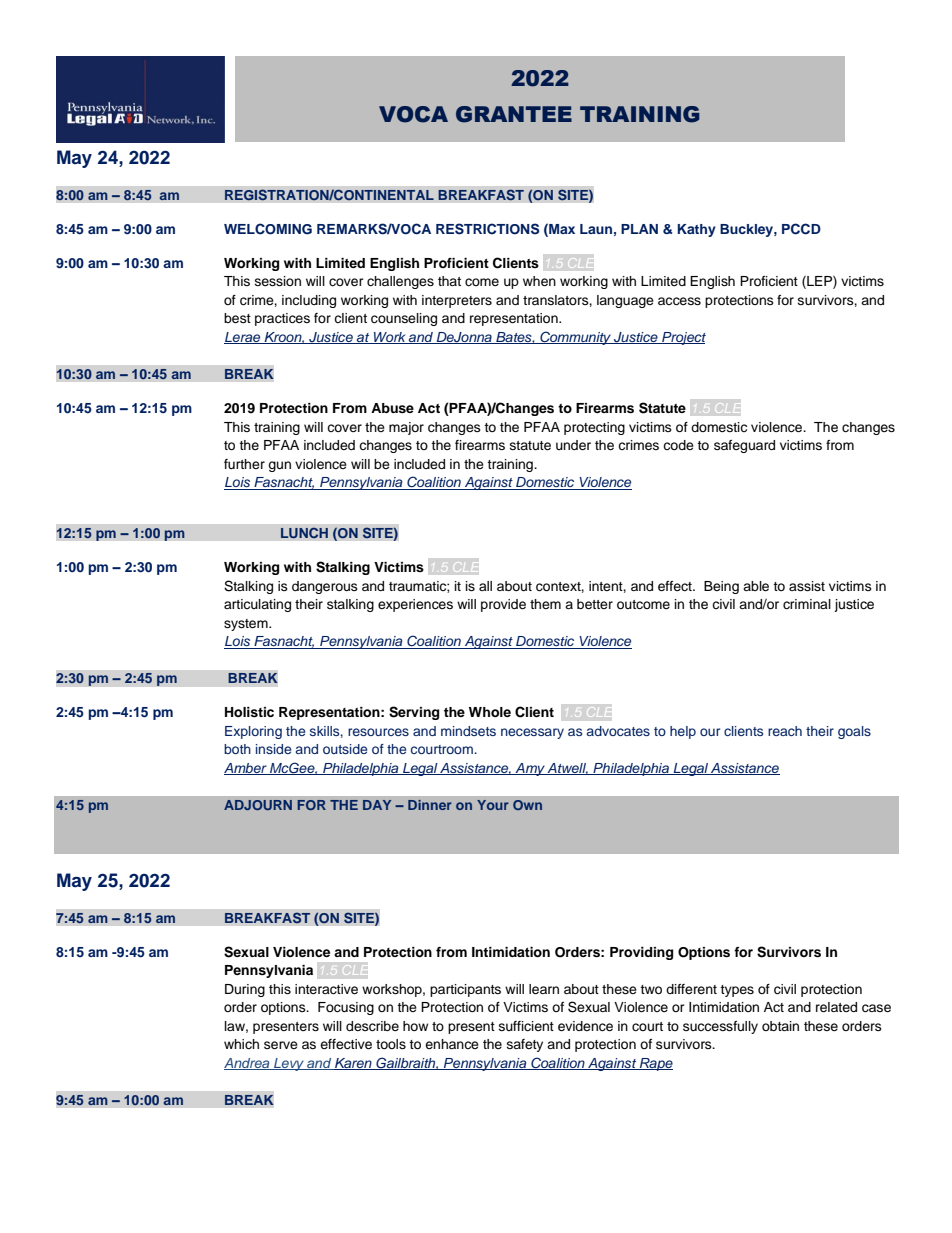  Describe the element at coordinates (525, 1045) in the screenshot. I see `safety` at that location.
